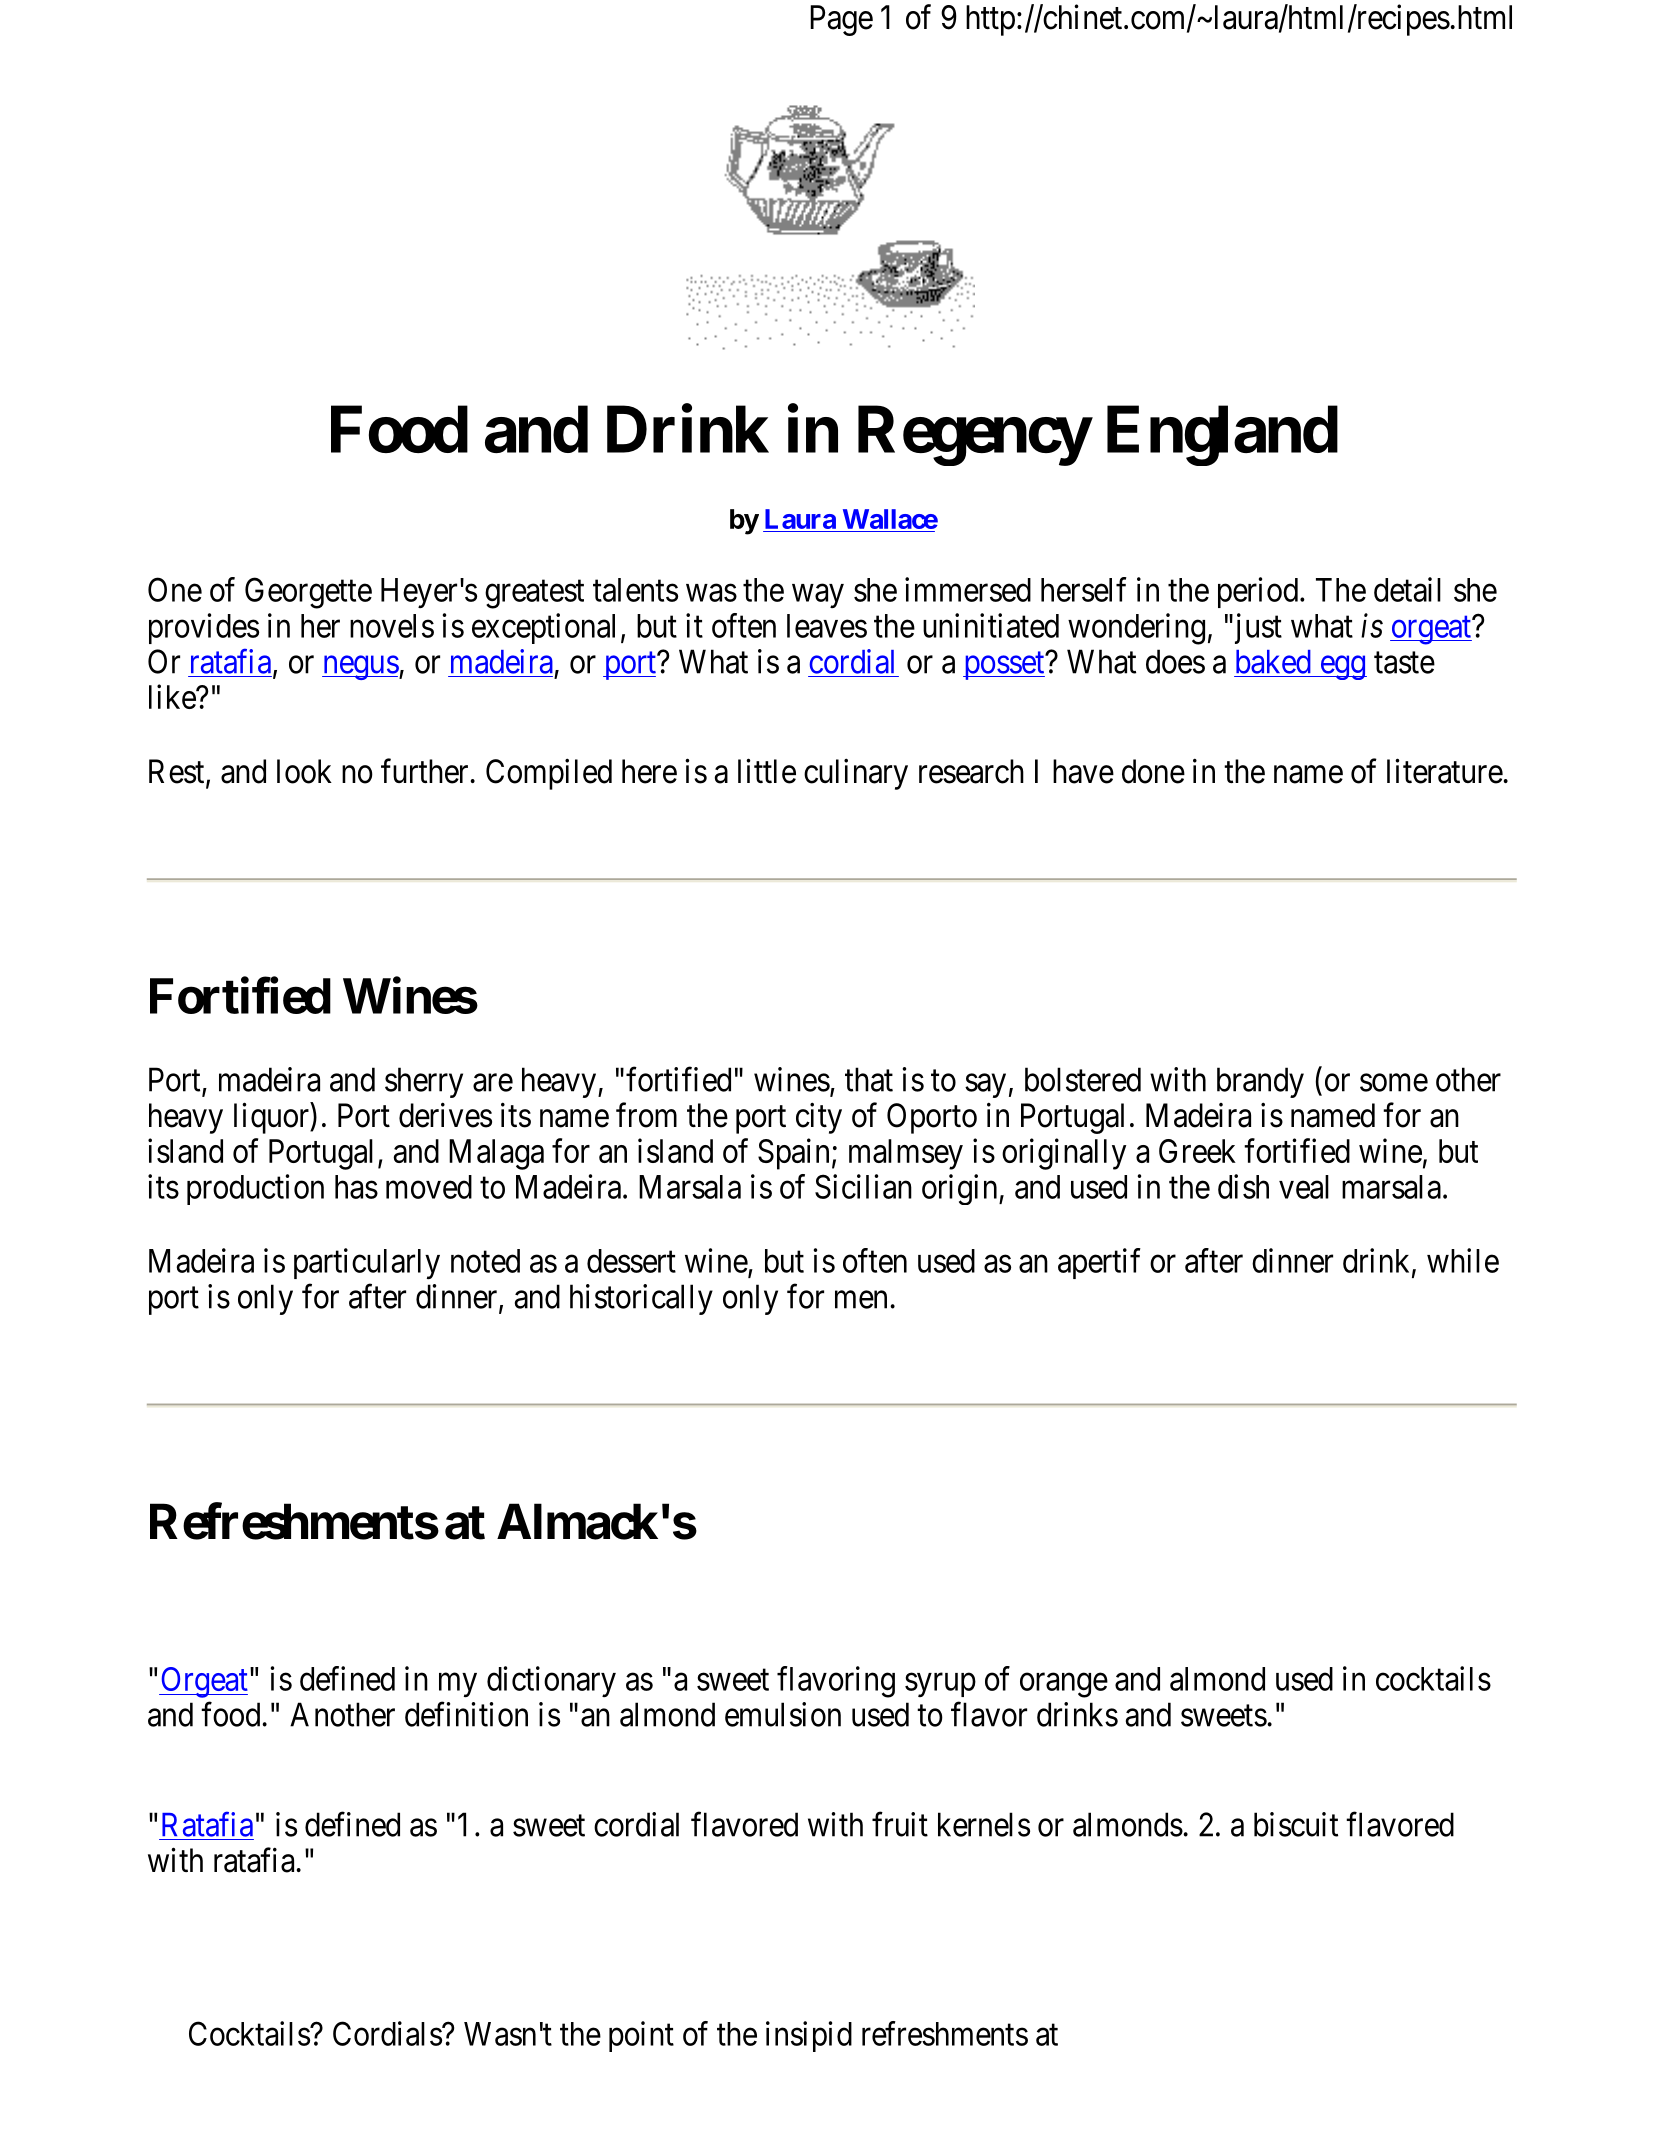  What do you see at coordinates (841, 20) in the screenshot?
I see `Page` at bounding box center [841, 20].
